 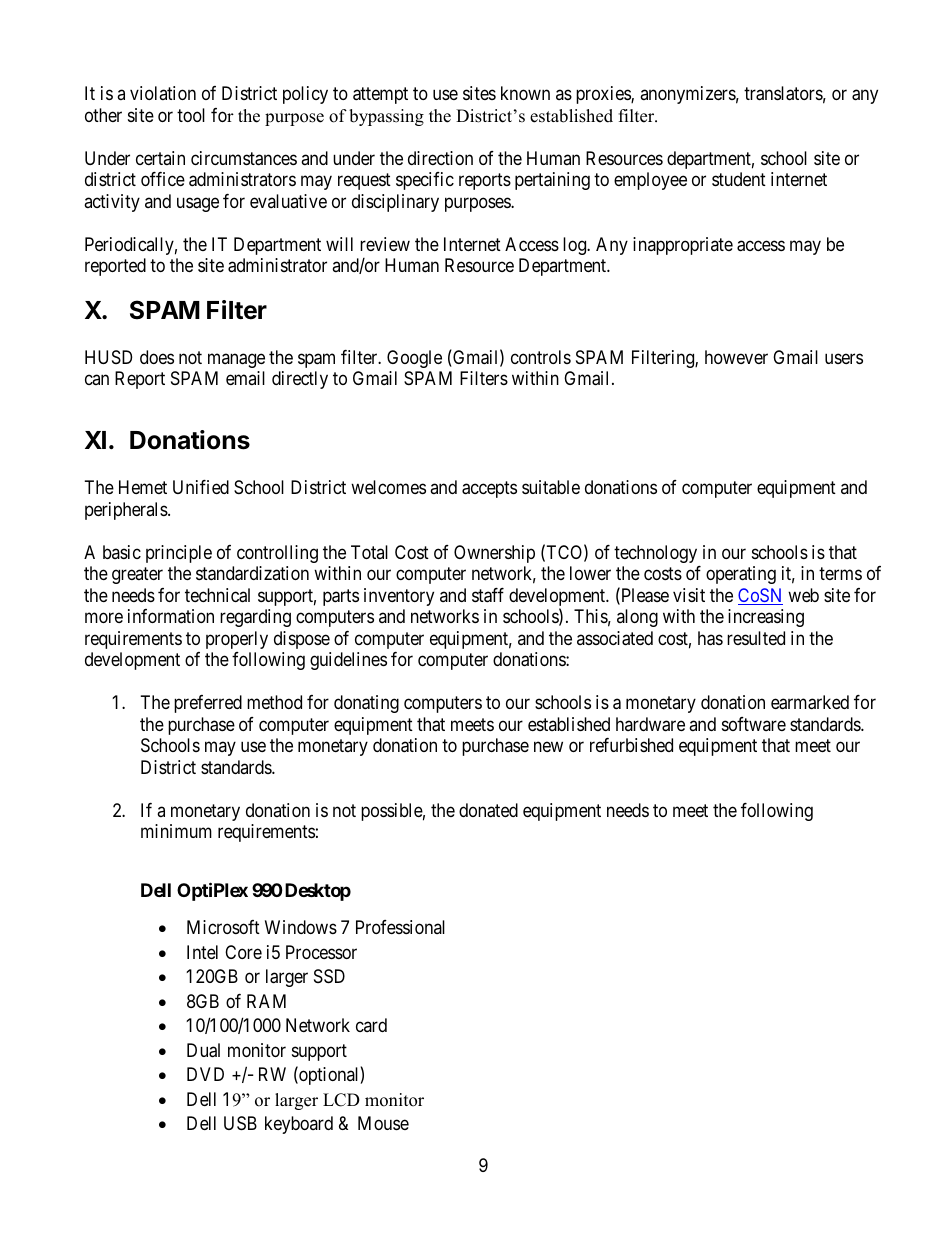 What do you see at coordinates (488, 810) in the screenshot?
I see `donated` at bounding box center [488, 810].
